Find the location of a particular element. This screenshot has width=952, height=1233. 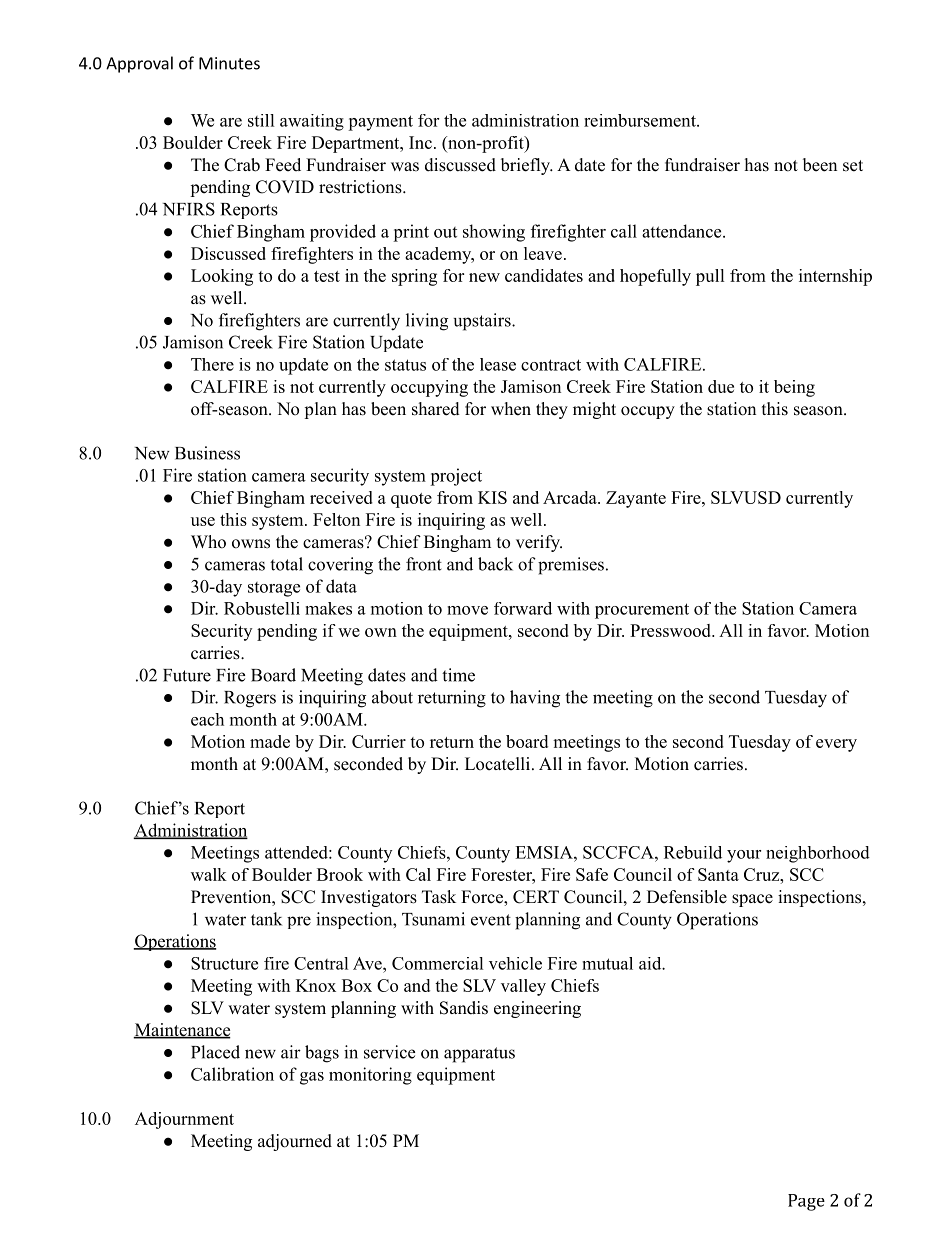

Minutes is located at coordinates (229, 63).
